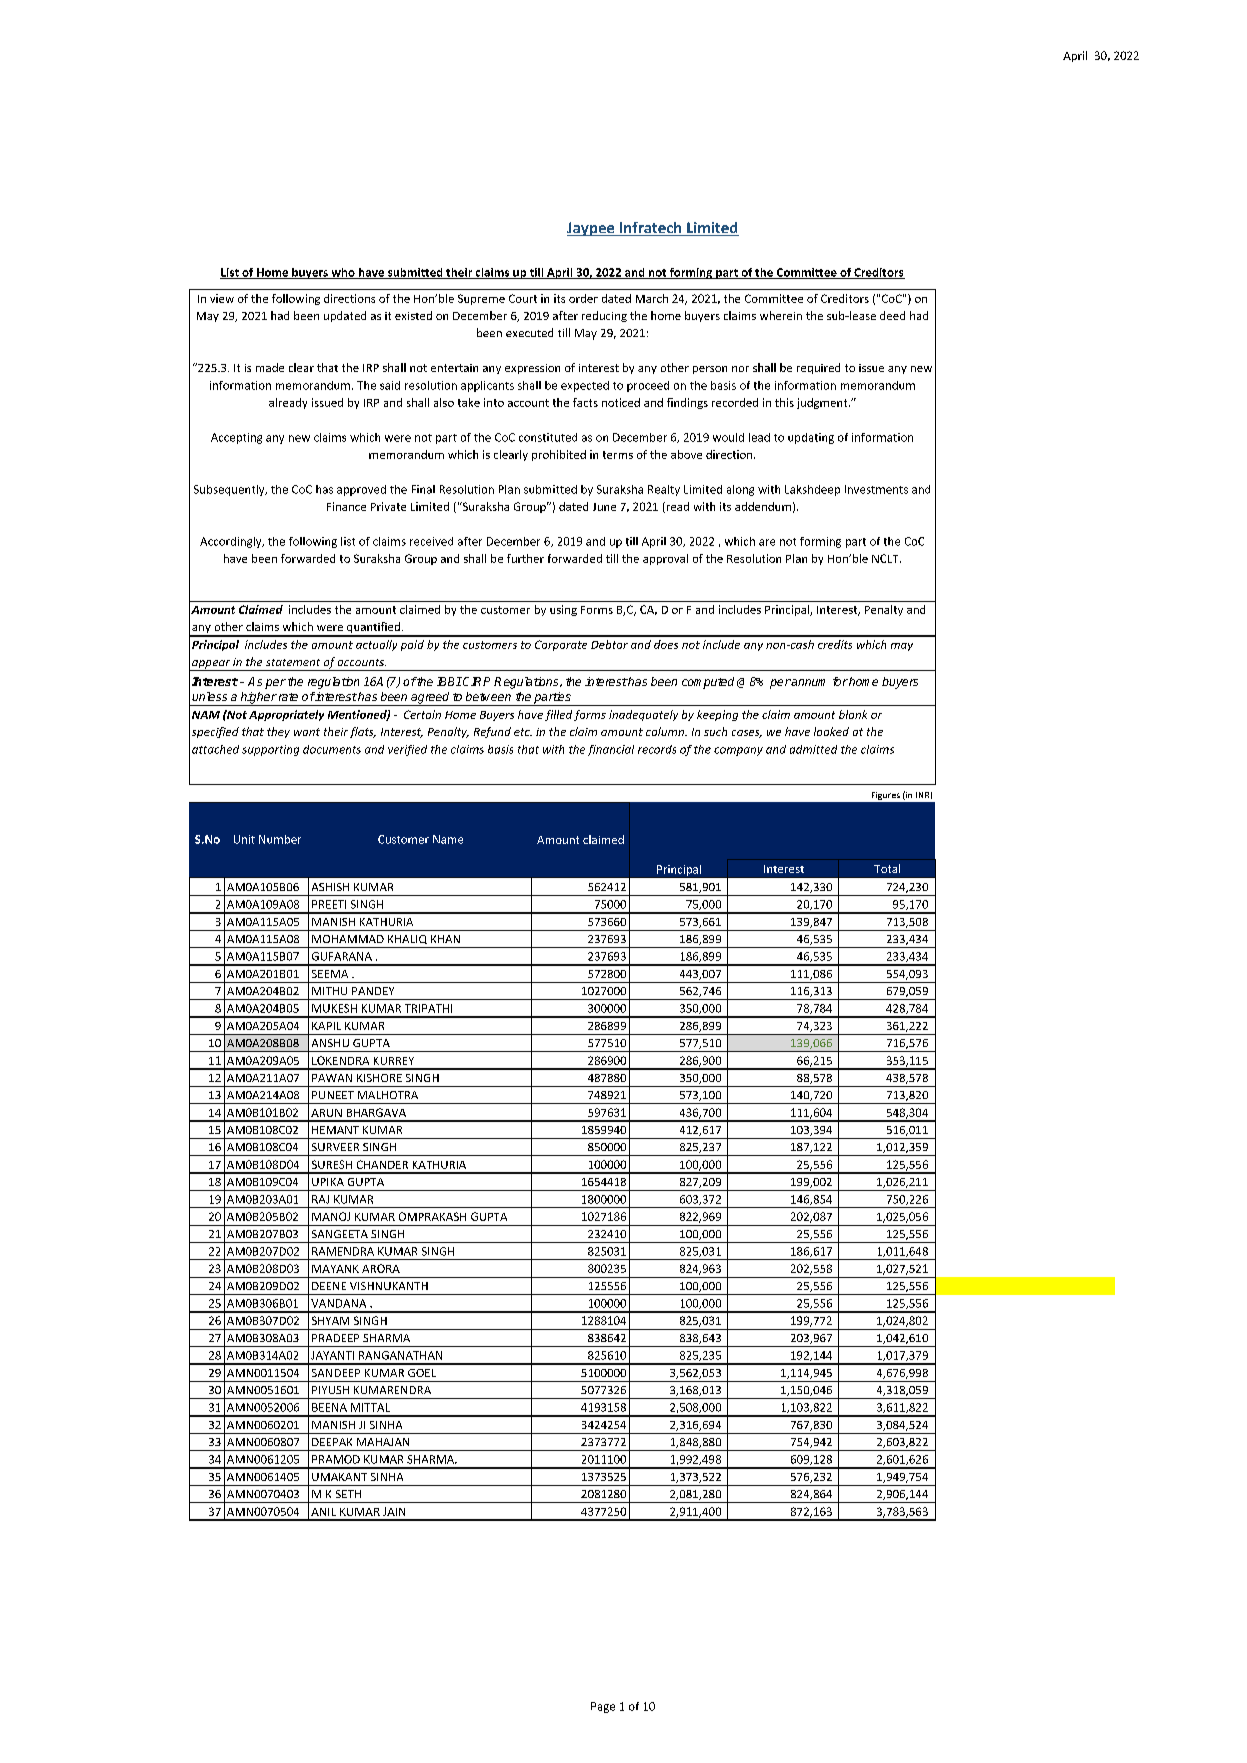 The image size is (1247, 1763). I want to click on Total, so click(887, 868).
